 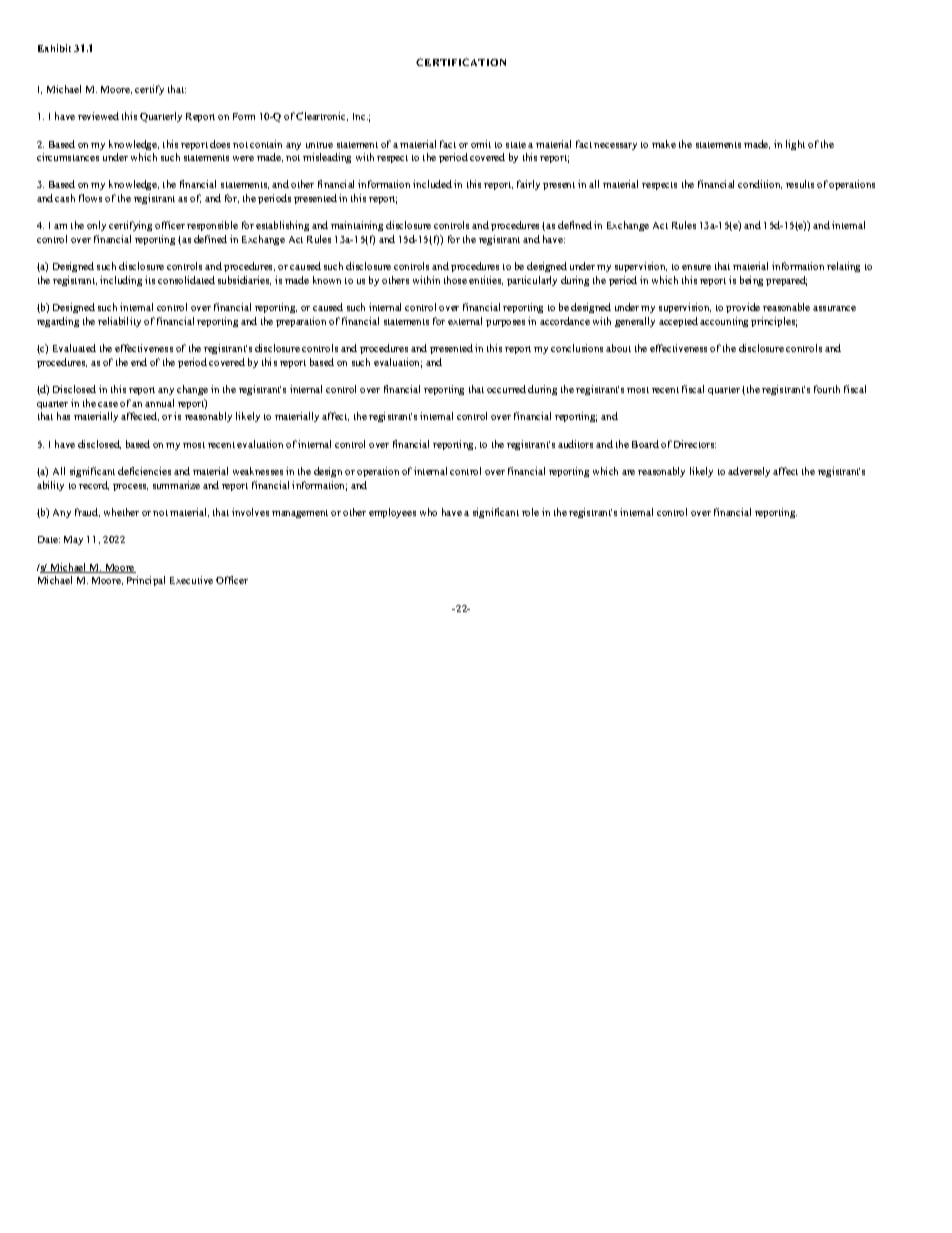 What do you see at coordinates (465, 321) in the screenshot?
I see `external` at bounding box center [465, 321].
